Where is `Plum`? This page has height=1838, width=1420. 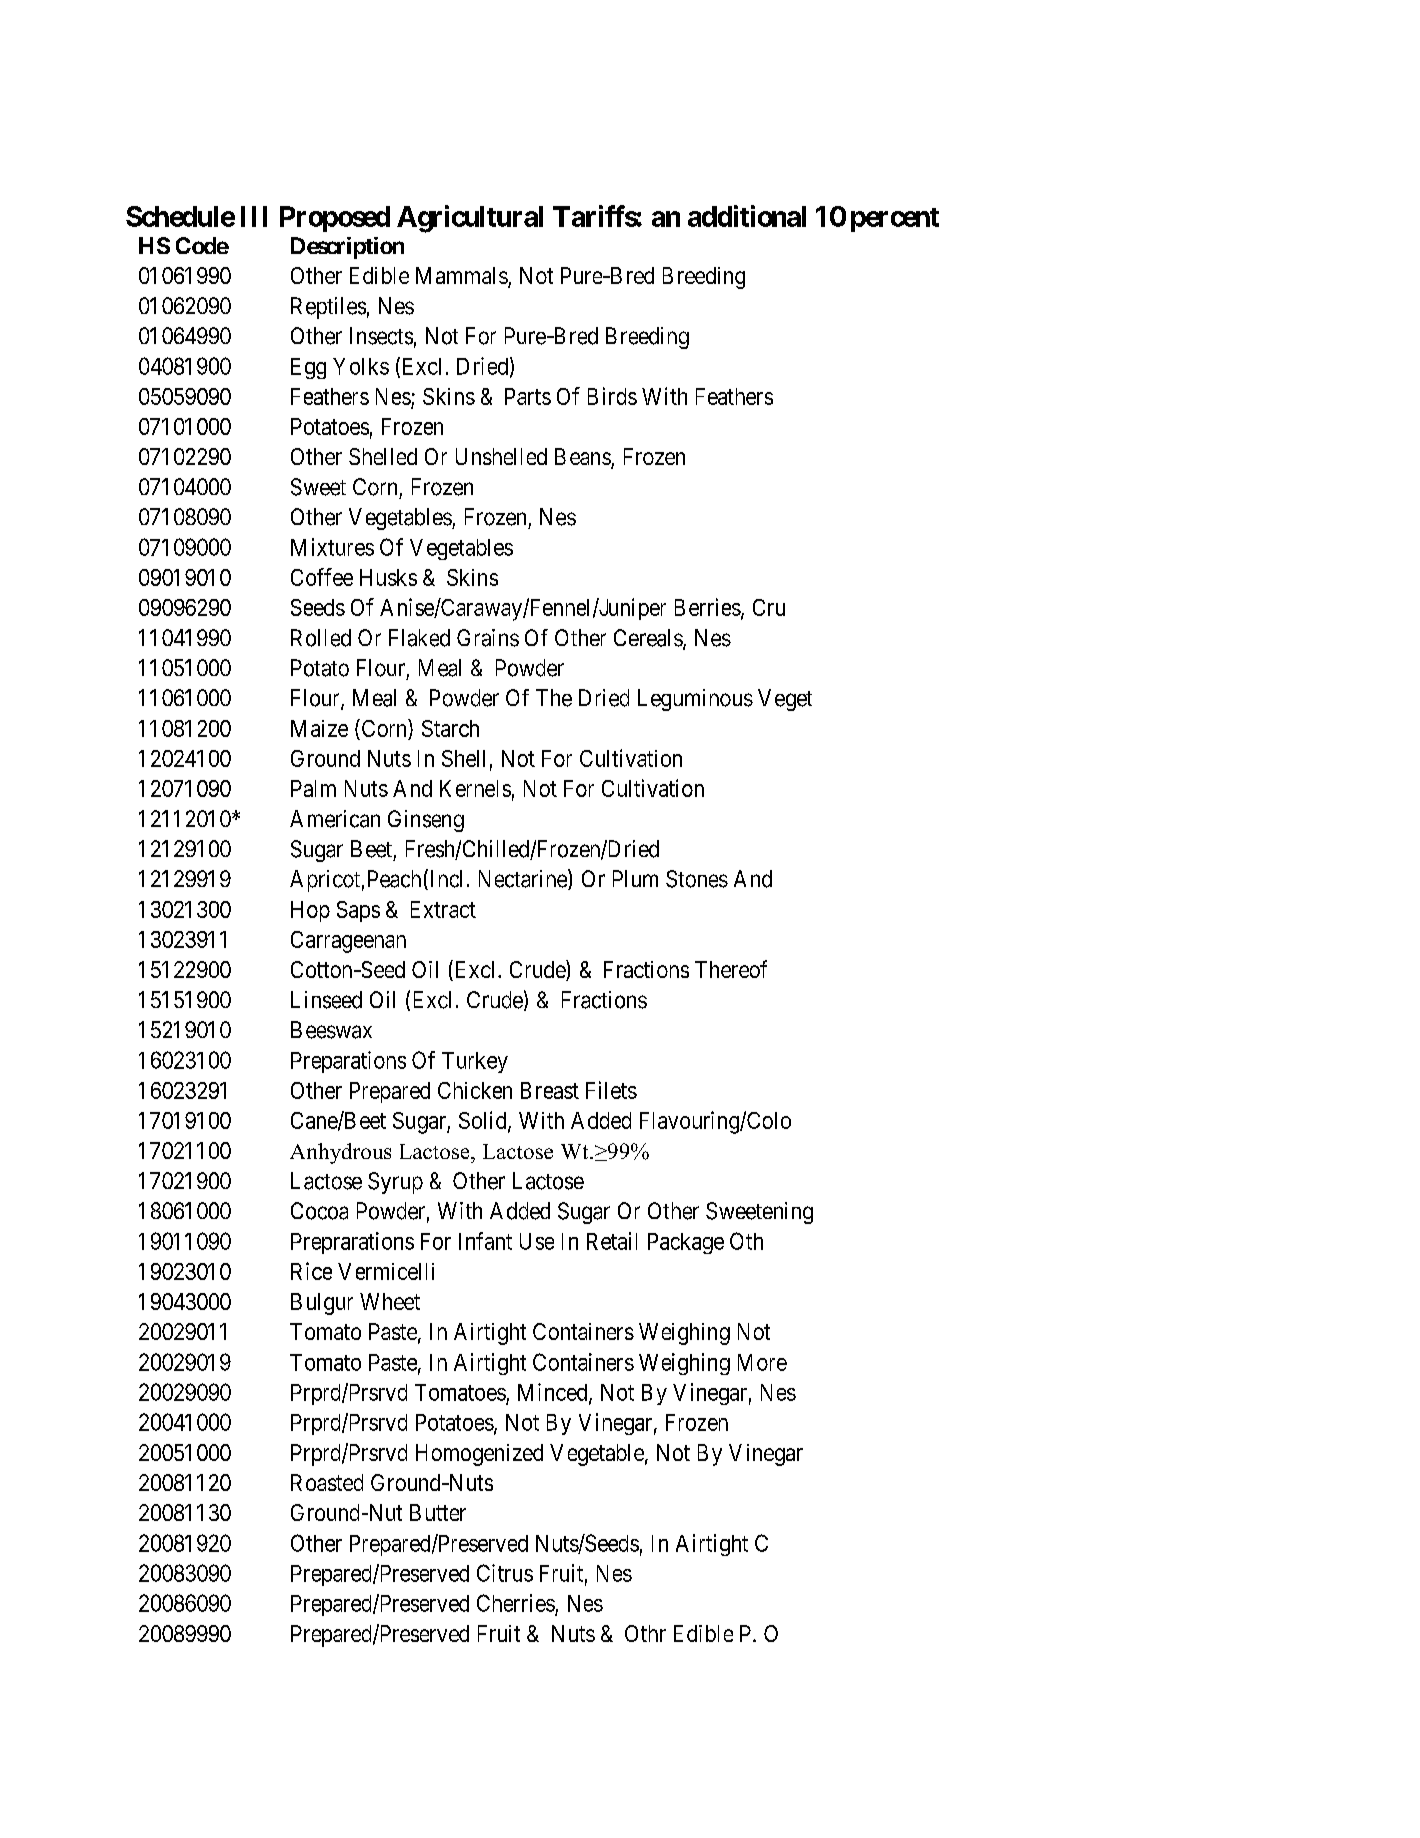 Plum is located at coordinates (635, 878).
